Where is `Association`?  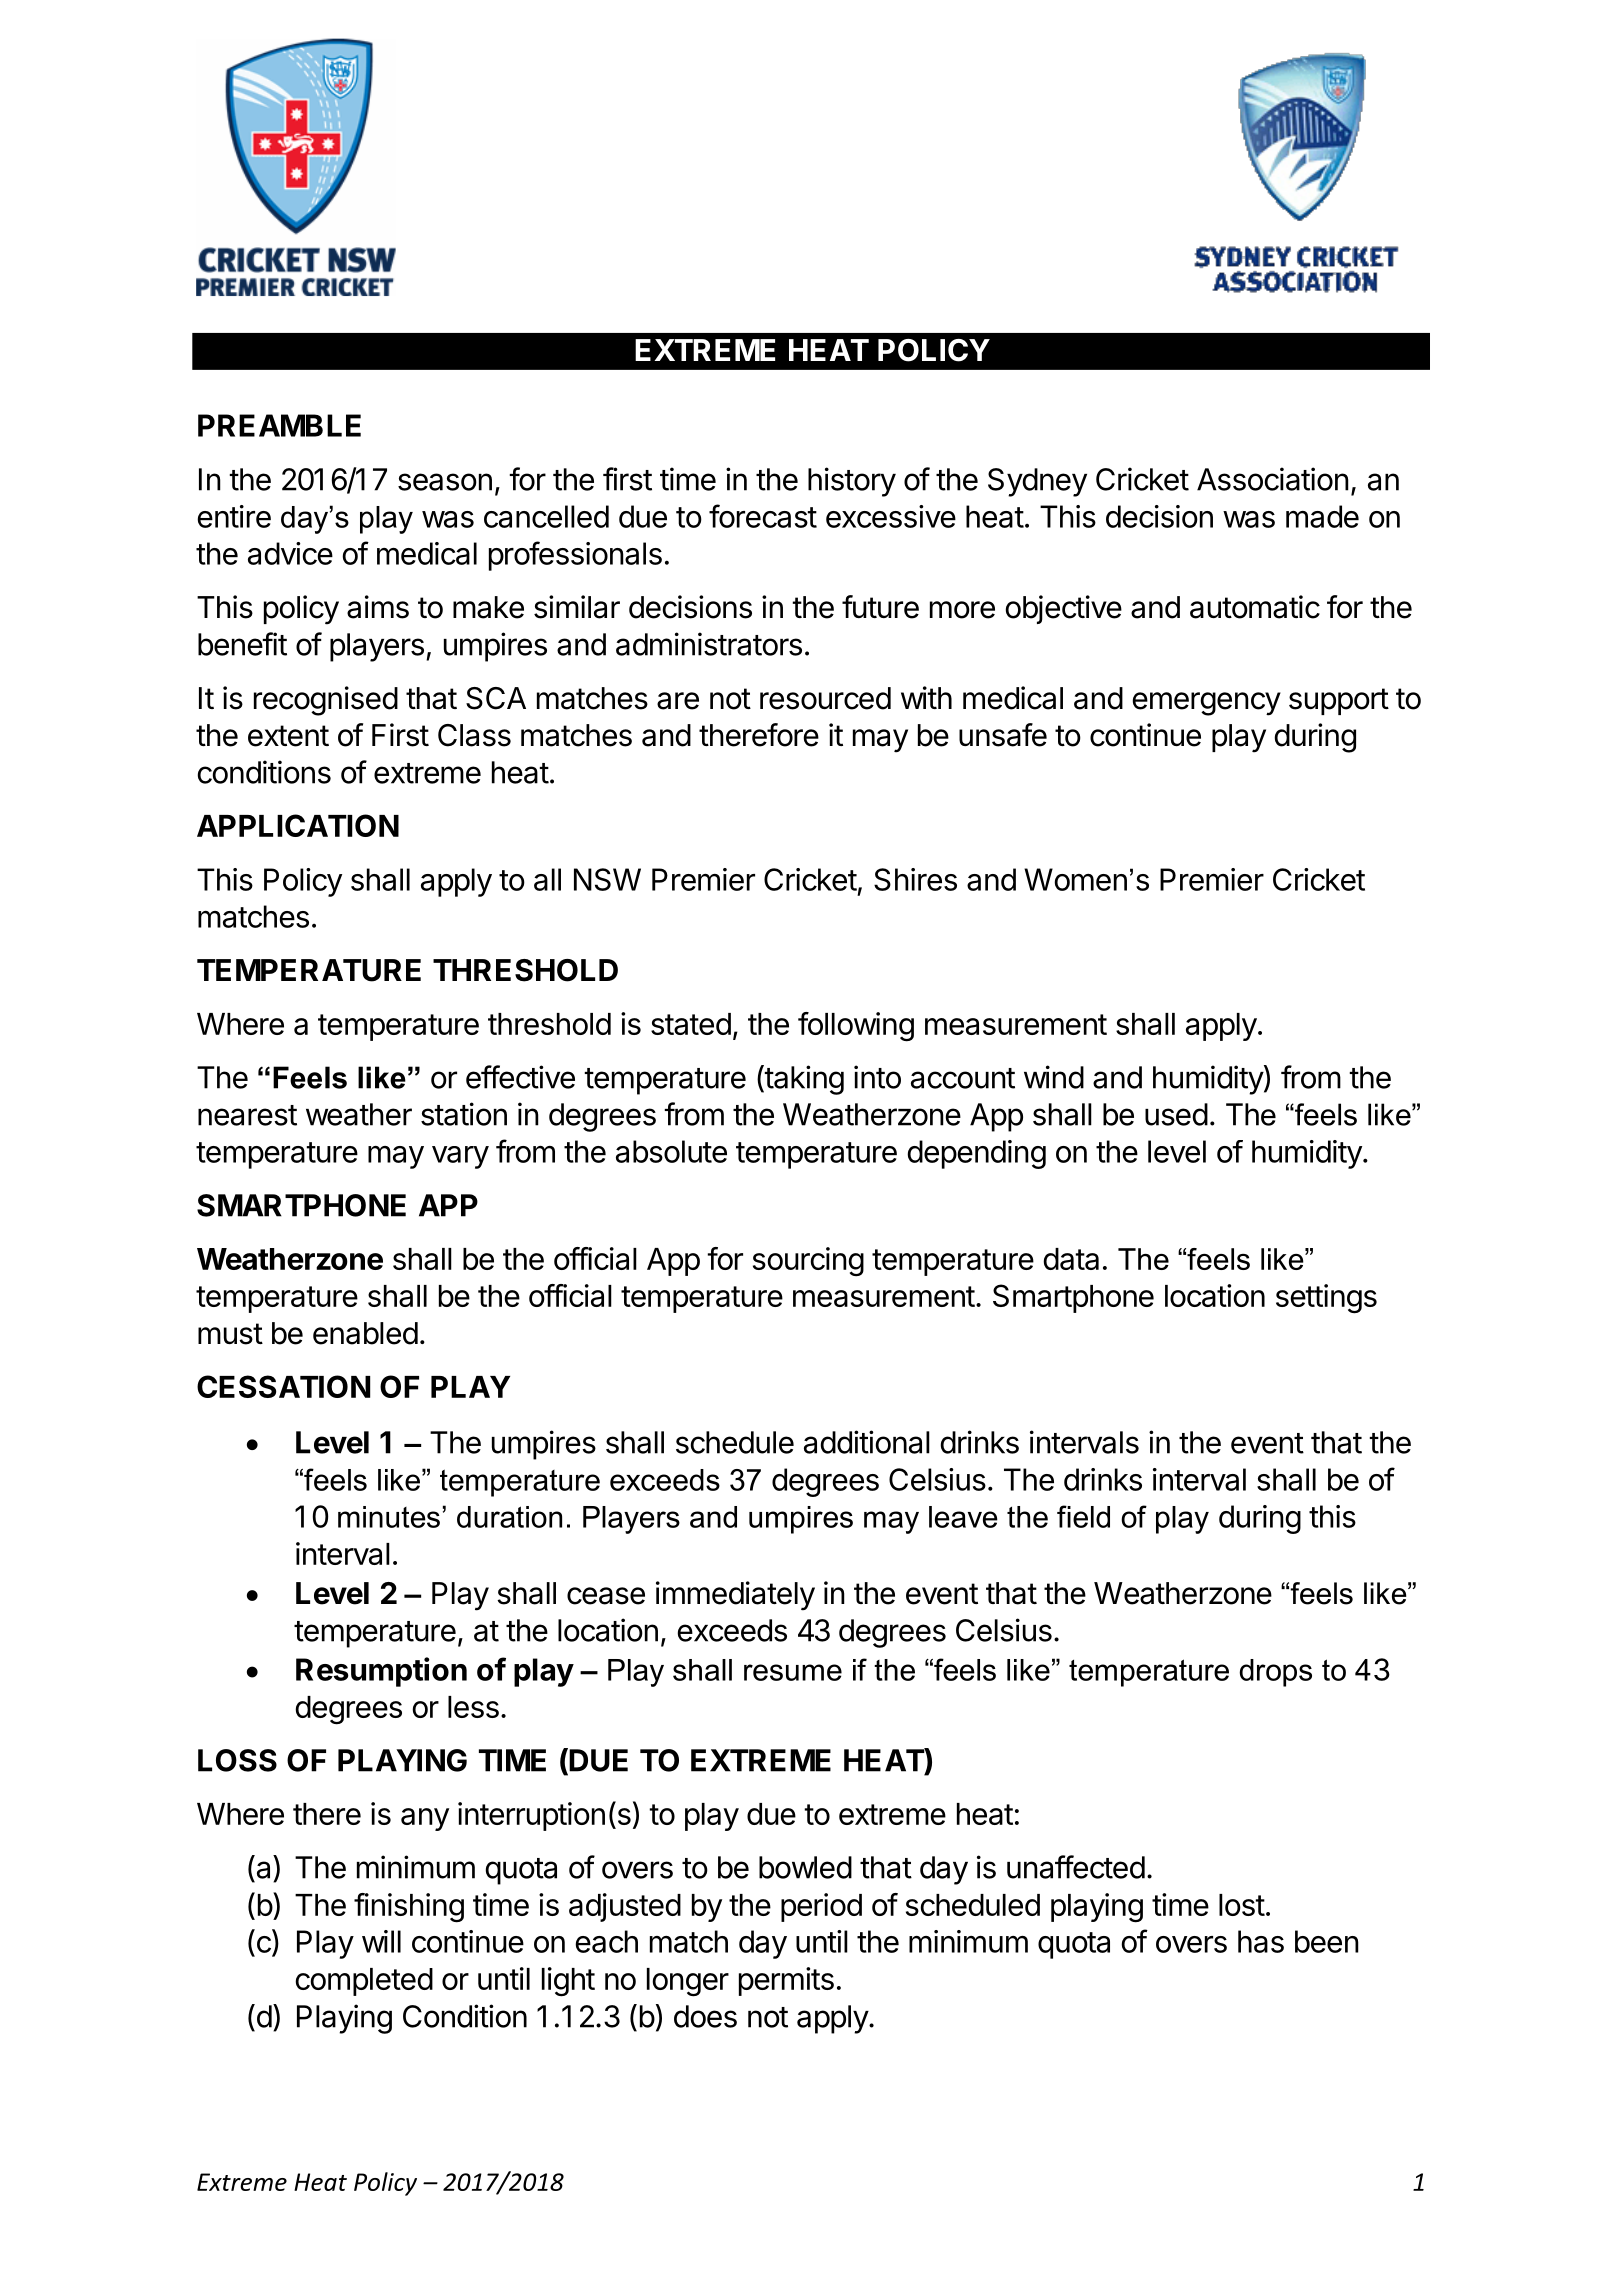 Association is located at coordinates (1273, 479).
